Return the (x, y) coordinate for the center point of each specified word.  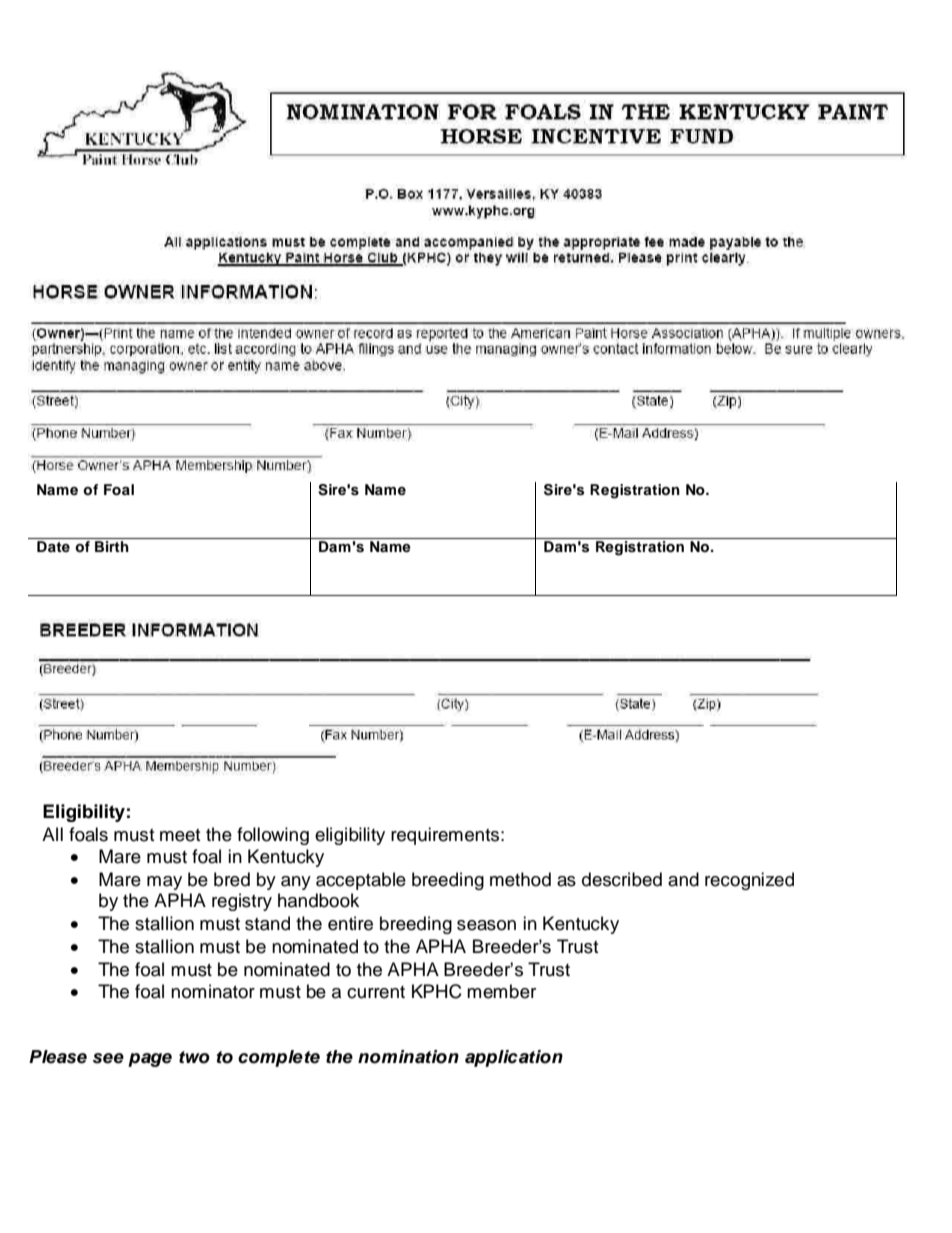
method (520, 879)
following (273, 836)
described (622, 879)
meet (180, 835)
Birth (112, 546)
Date (53, 546)
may (164, 883)
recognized (749, 881)
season (486, 925)
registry (242, 902)
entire (350, 923)
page (150, 1060)
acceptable (361, 881)
